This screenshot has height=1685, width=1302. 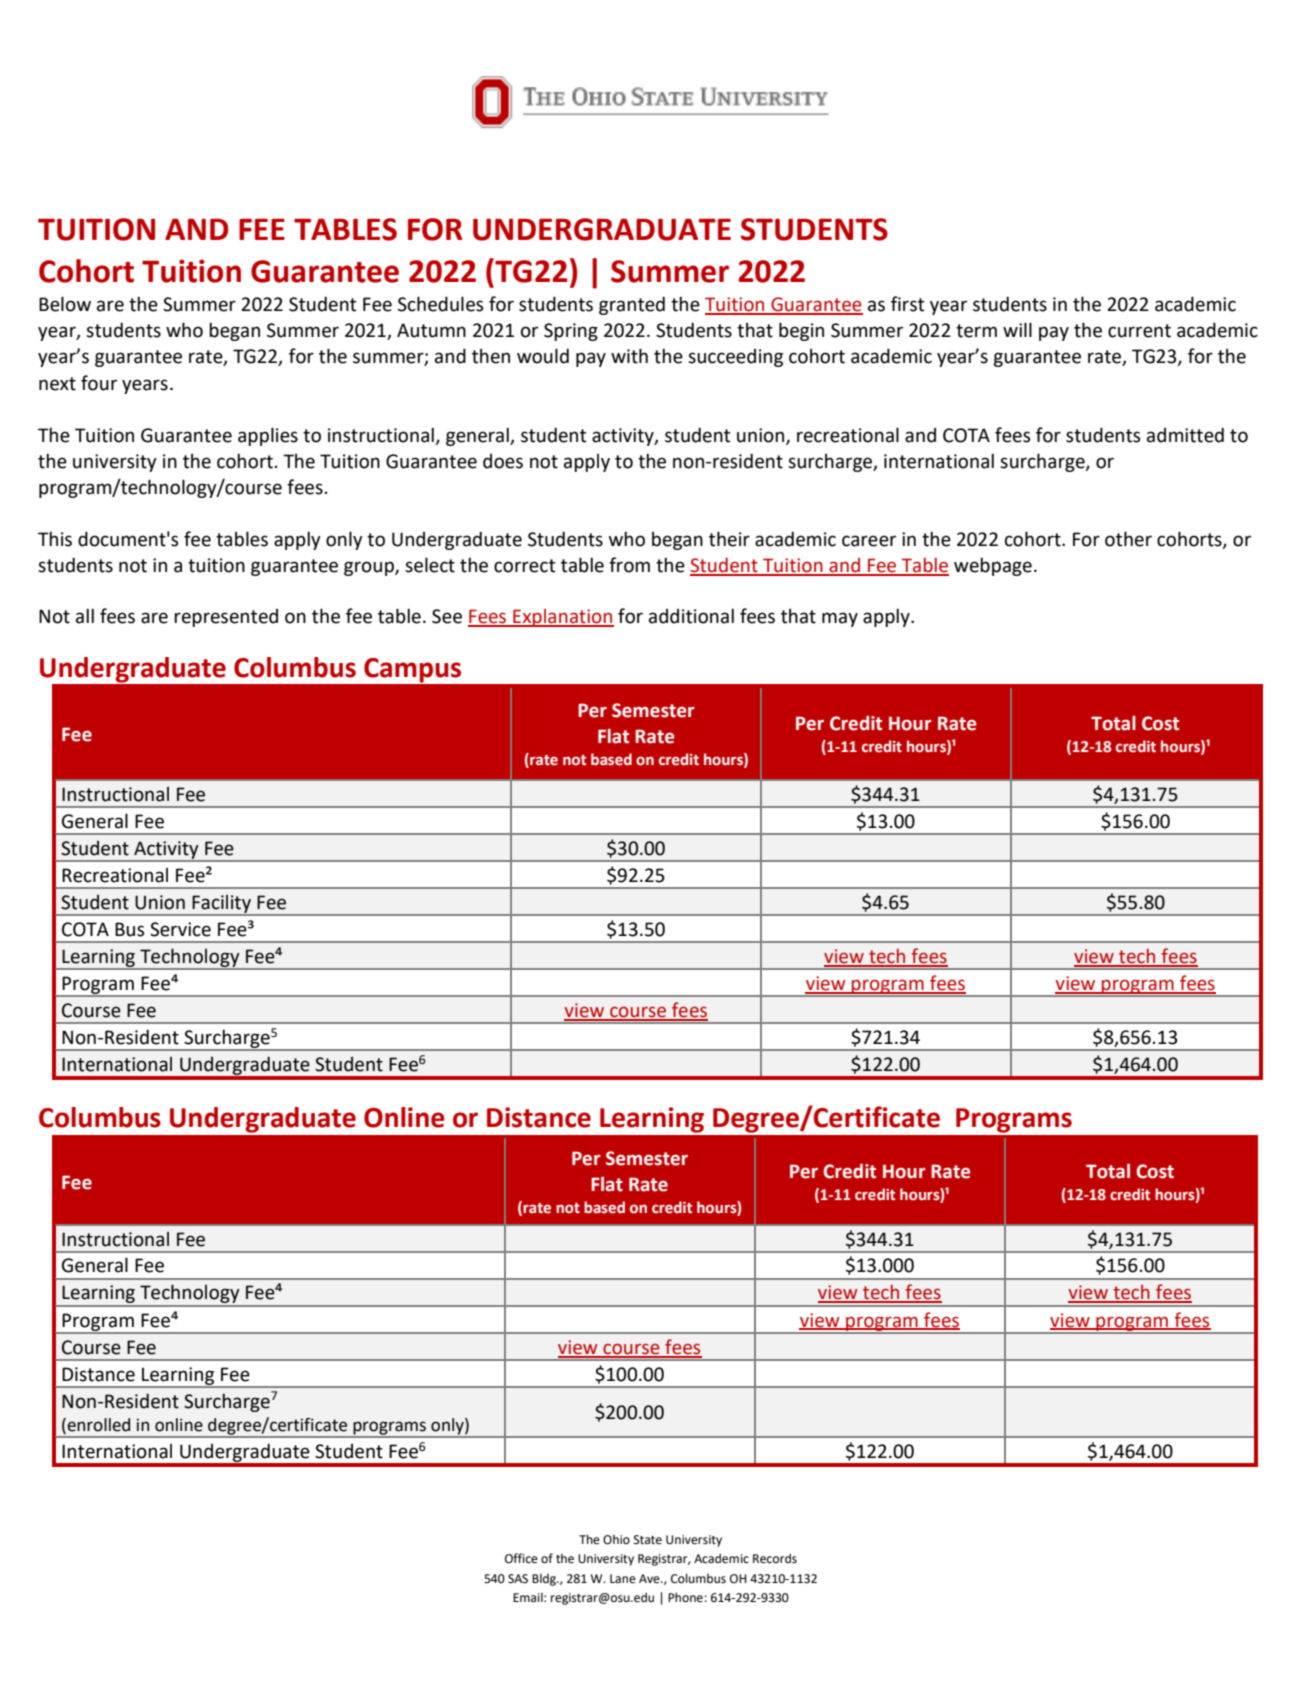 I want to click on Records, so click(x=775, y=1558).
